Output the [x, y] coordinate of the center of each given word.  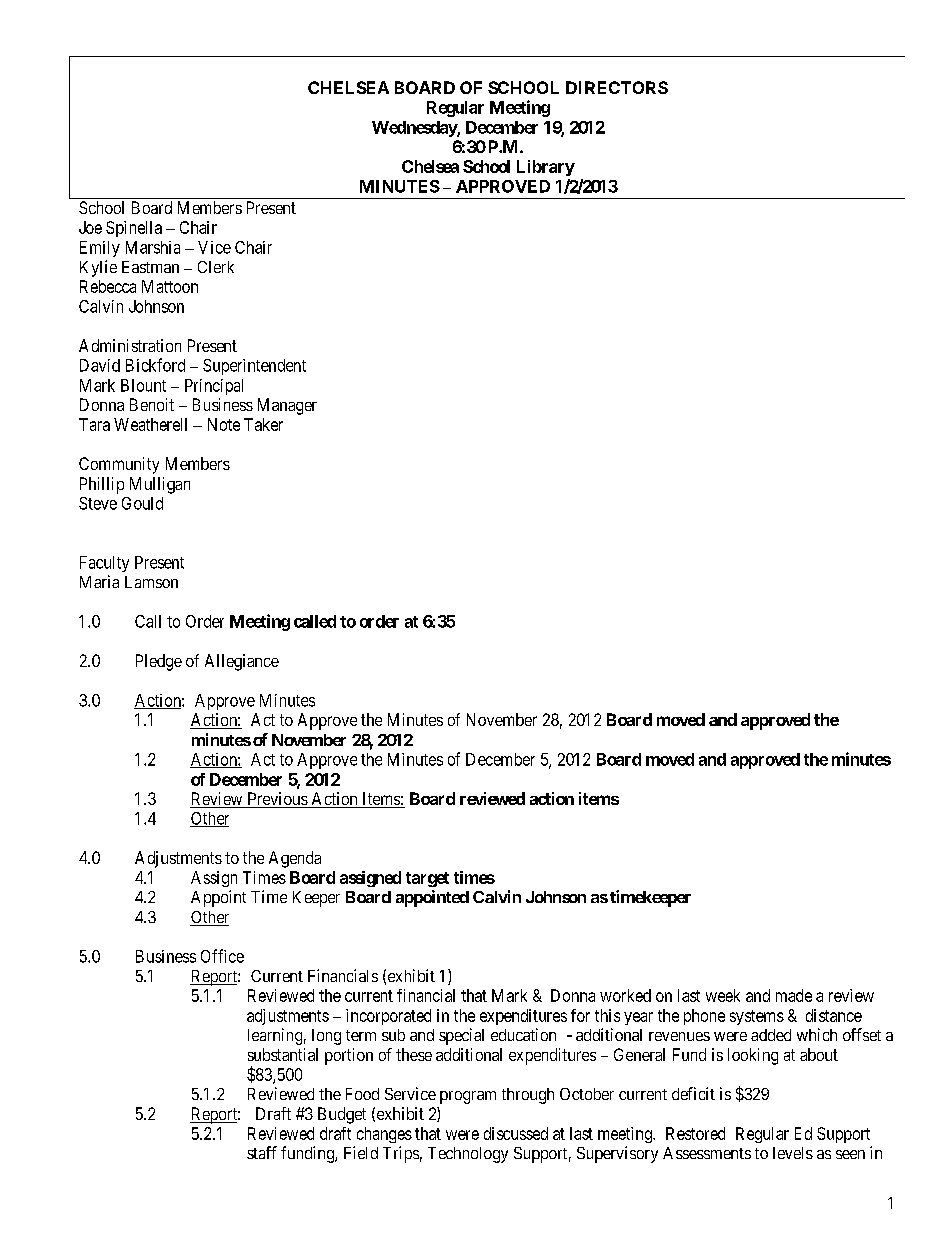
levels [793, 1153]
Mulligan [160, 485]
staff [262, 1152]
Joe [90, 227]
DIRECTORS [617, 87]
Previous [277, 800]
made [794, 995]
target [427, 879]
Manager [287, 406]
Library [546, 168]
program [468, 1097]
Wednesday [415, 129]
